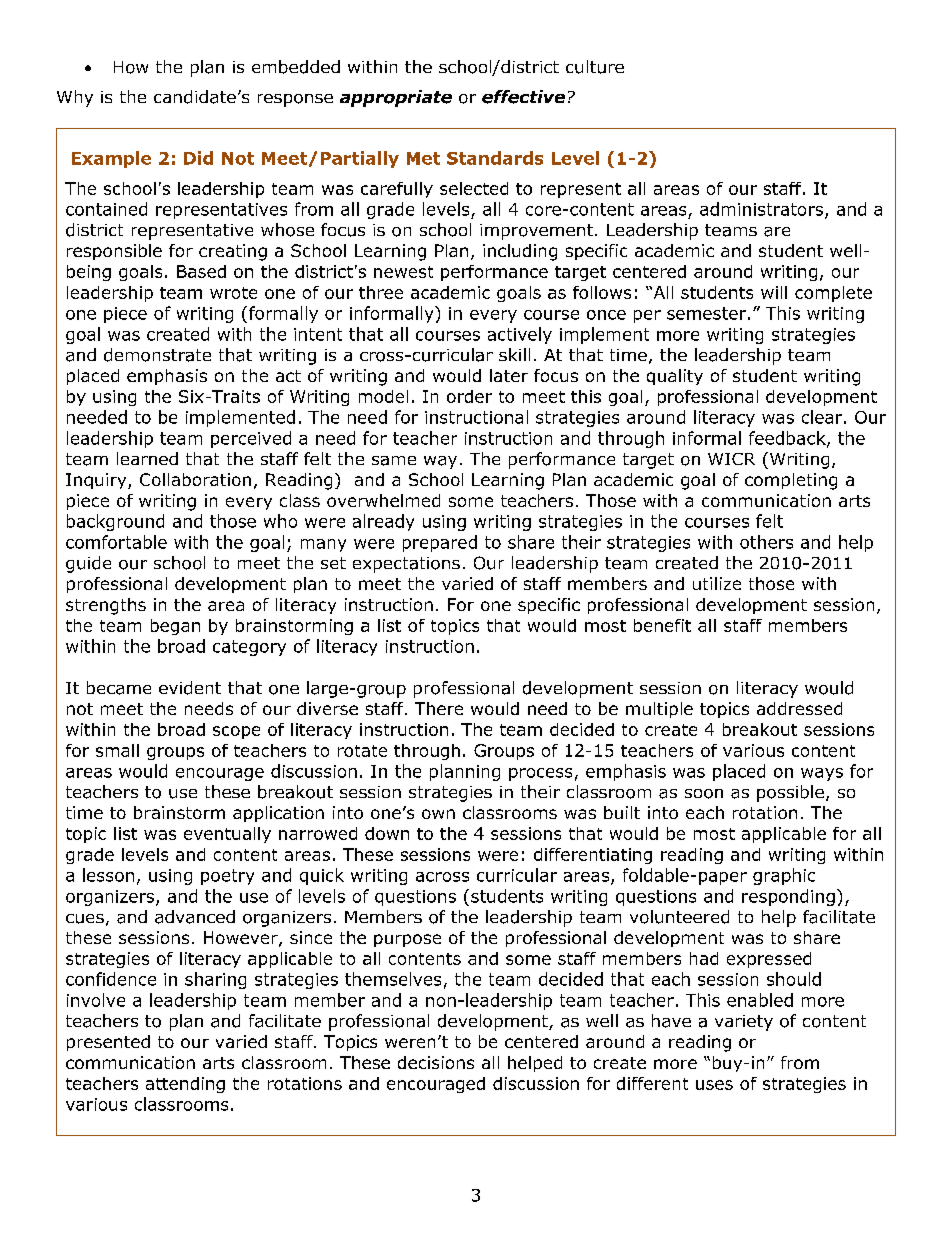 This page has width=952, height=1233. I want to click on learned, so click(147, 458).
